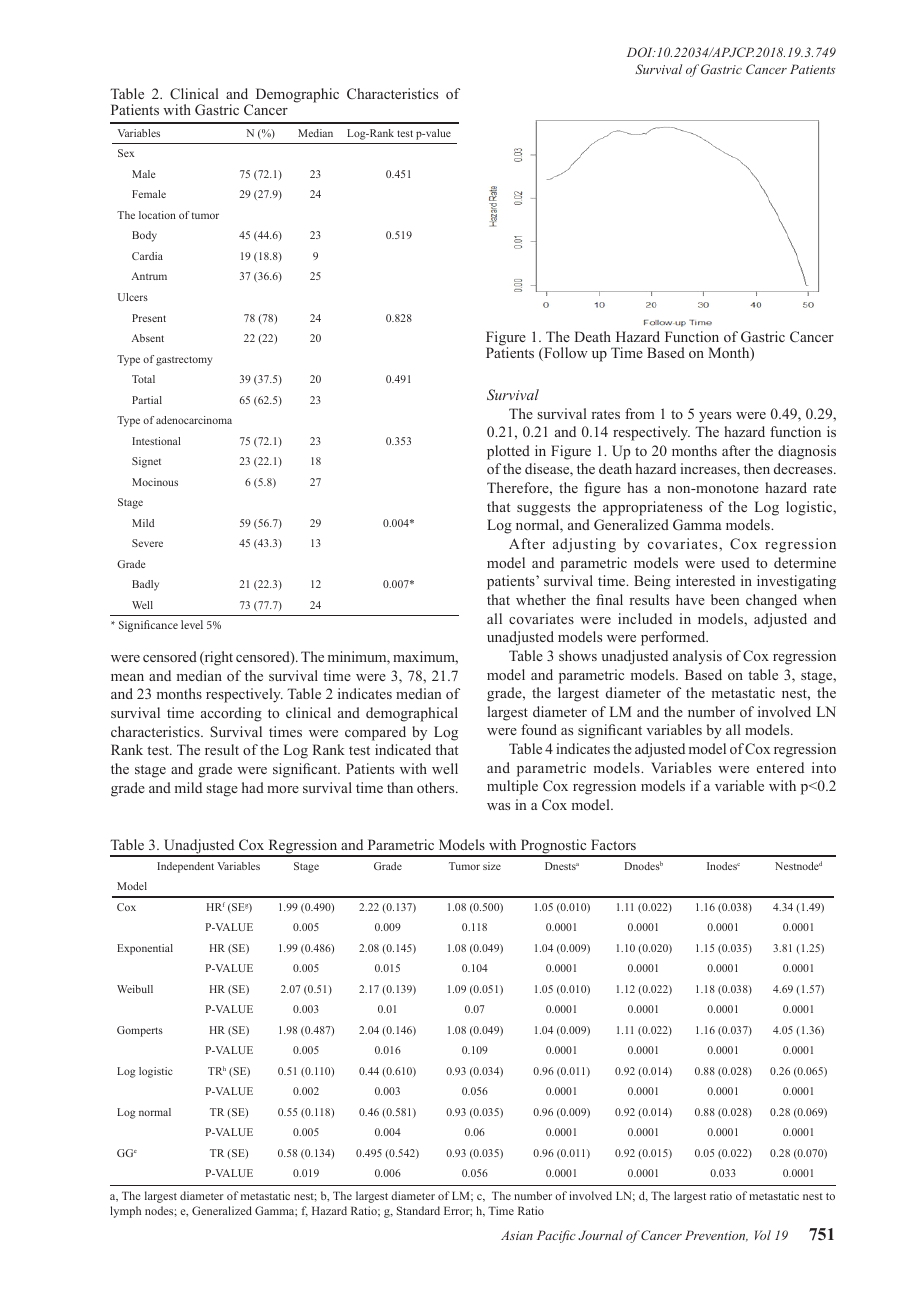 This document has height=1308, width=924. I want to click on size, so click(492, 866).
